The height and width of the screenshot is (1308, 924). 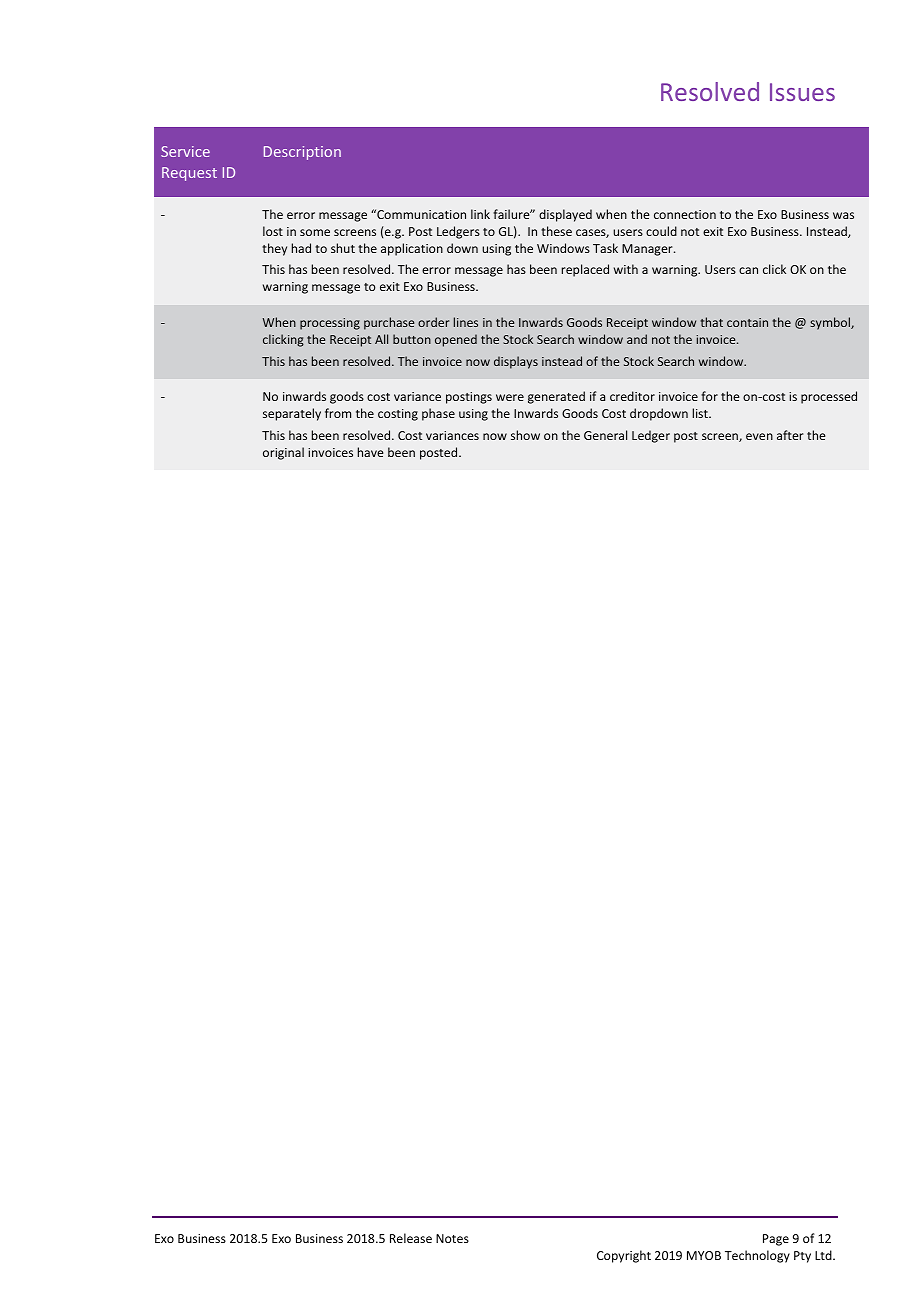 What do you see at coordinates (802, 92) in the screenshot?
I see `Issues` at bounding box center [802, 92].
